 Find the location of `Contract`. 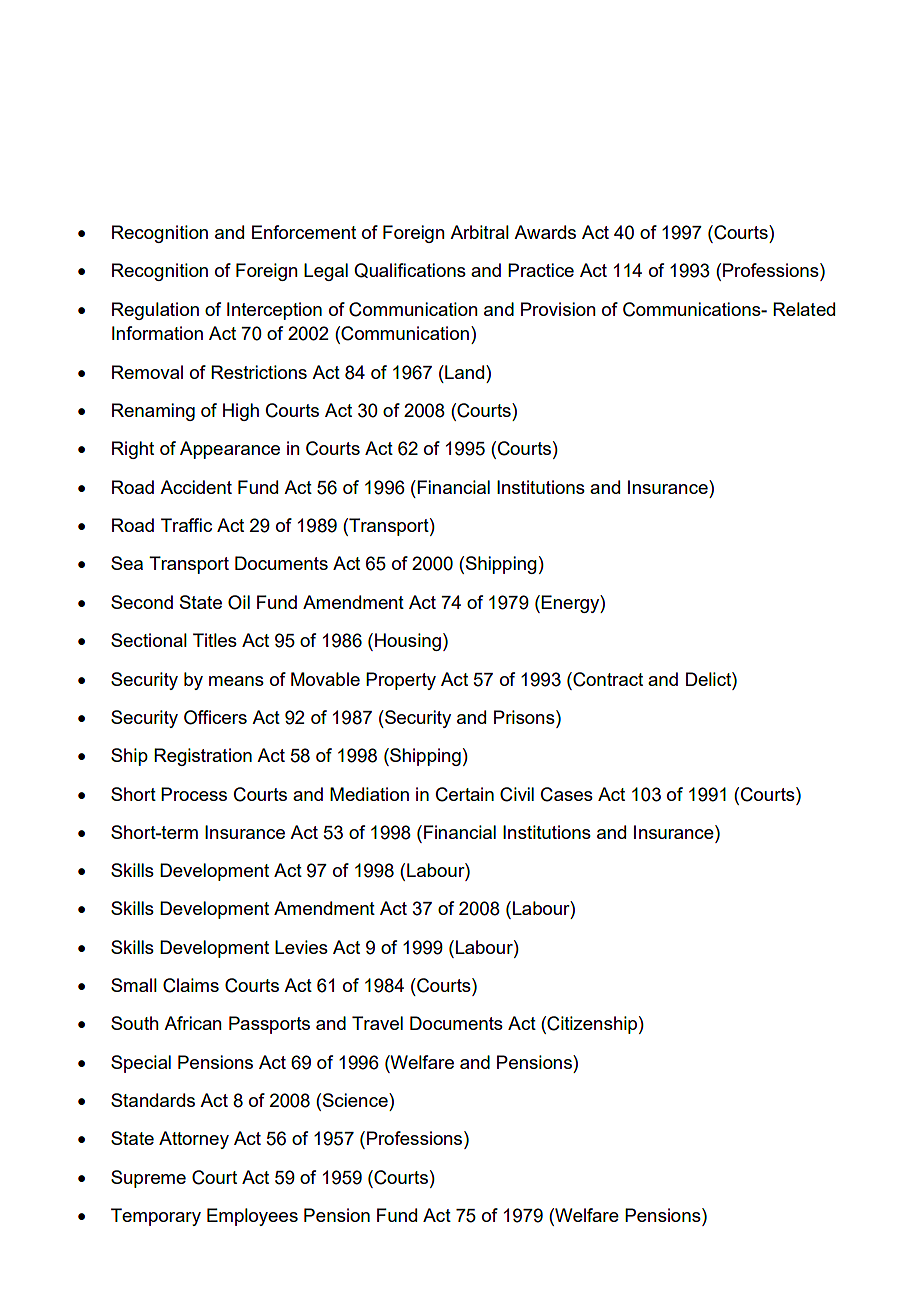

Contract is located at coordinates (607, 679).
